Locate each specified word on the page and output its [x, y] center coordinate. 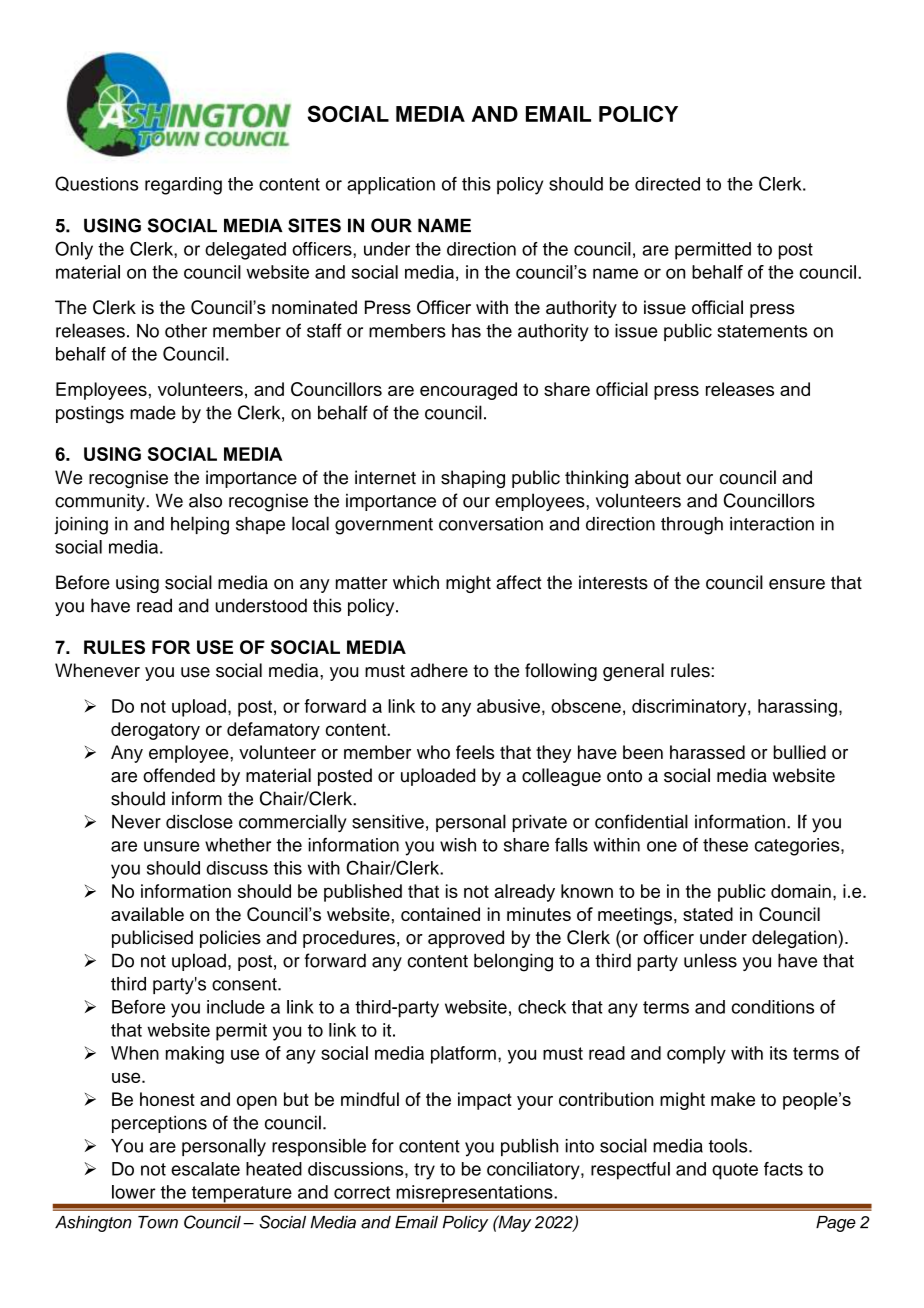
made [153, 412]
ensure [797, 584]
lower [134, 1192]
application [391, 186]
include [236, 1007]
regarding [183, 186]
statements [762, 331]
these [725, 845]
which [416, 582]
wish [458, 845]
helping [200, 525]
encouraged [468, 391]
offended [179, 775]
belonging [513, 962]
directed [667, 184]
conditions [773, 1007]
